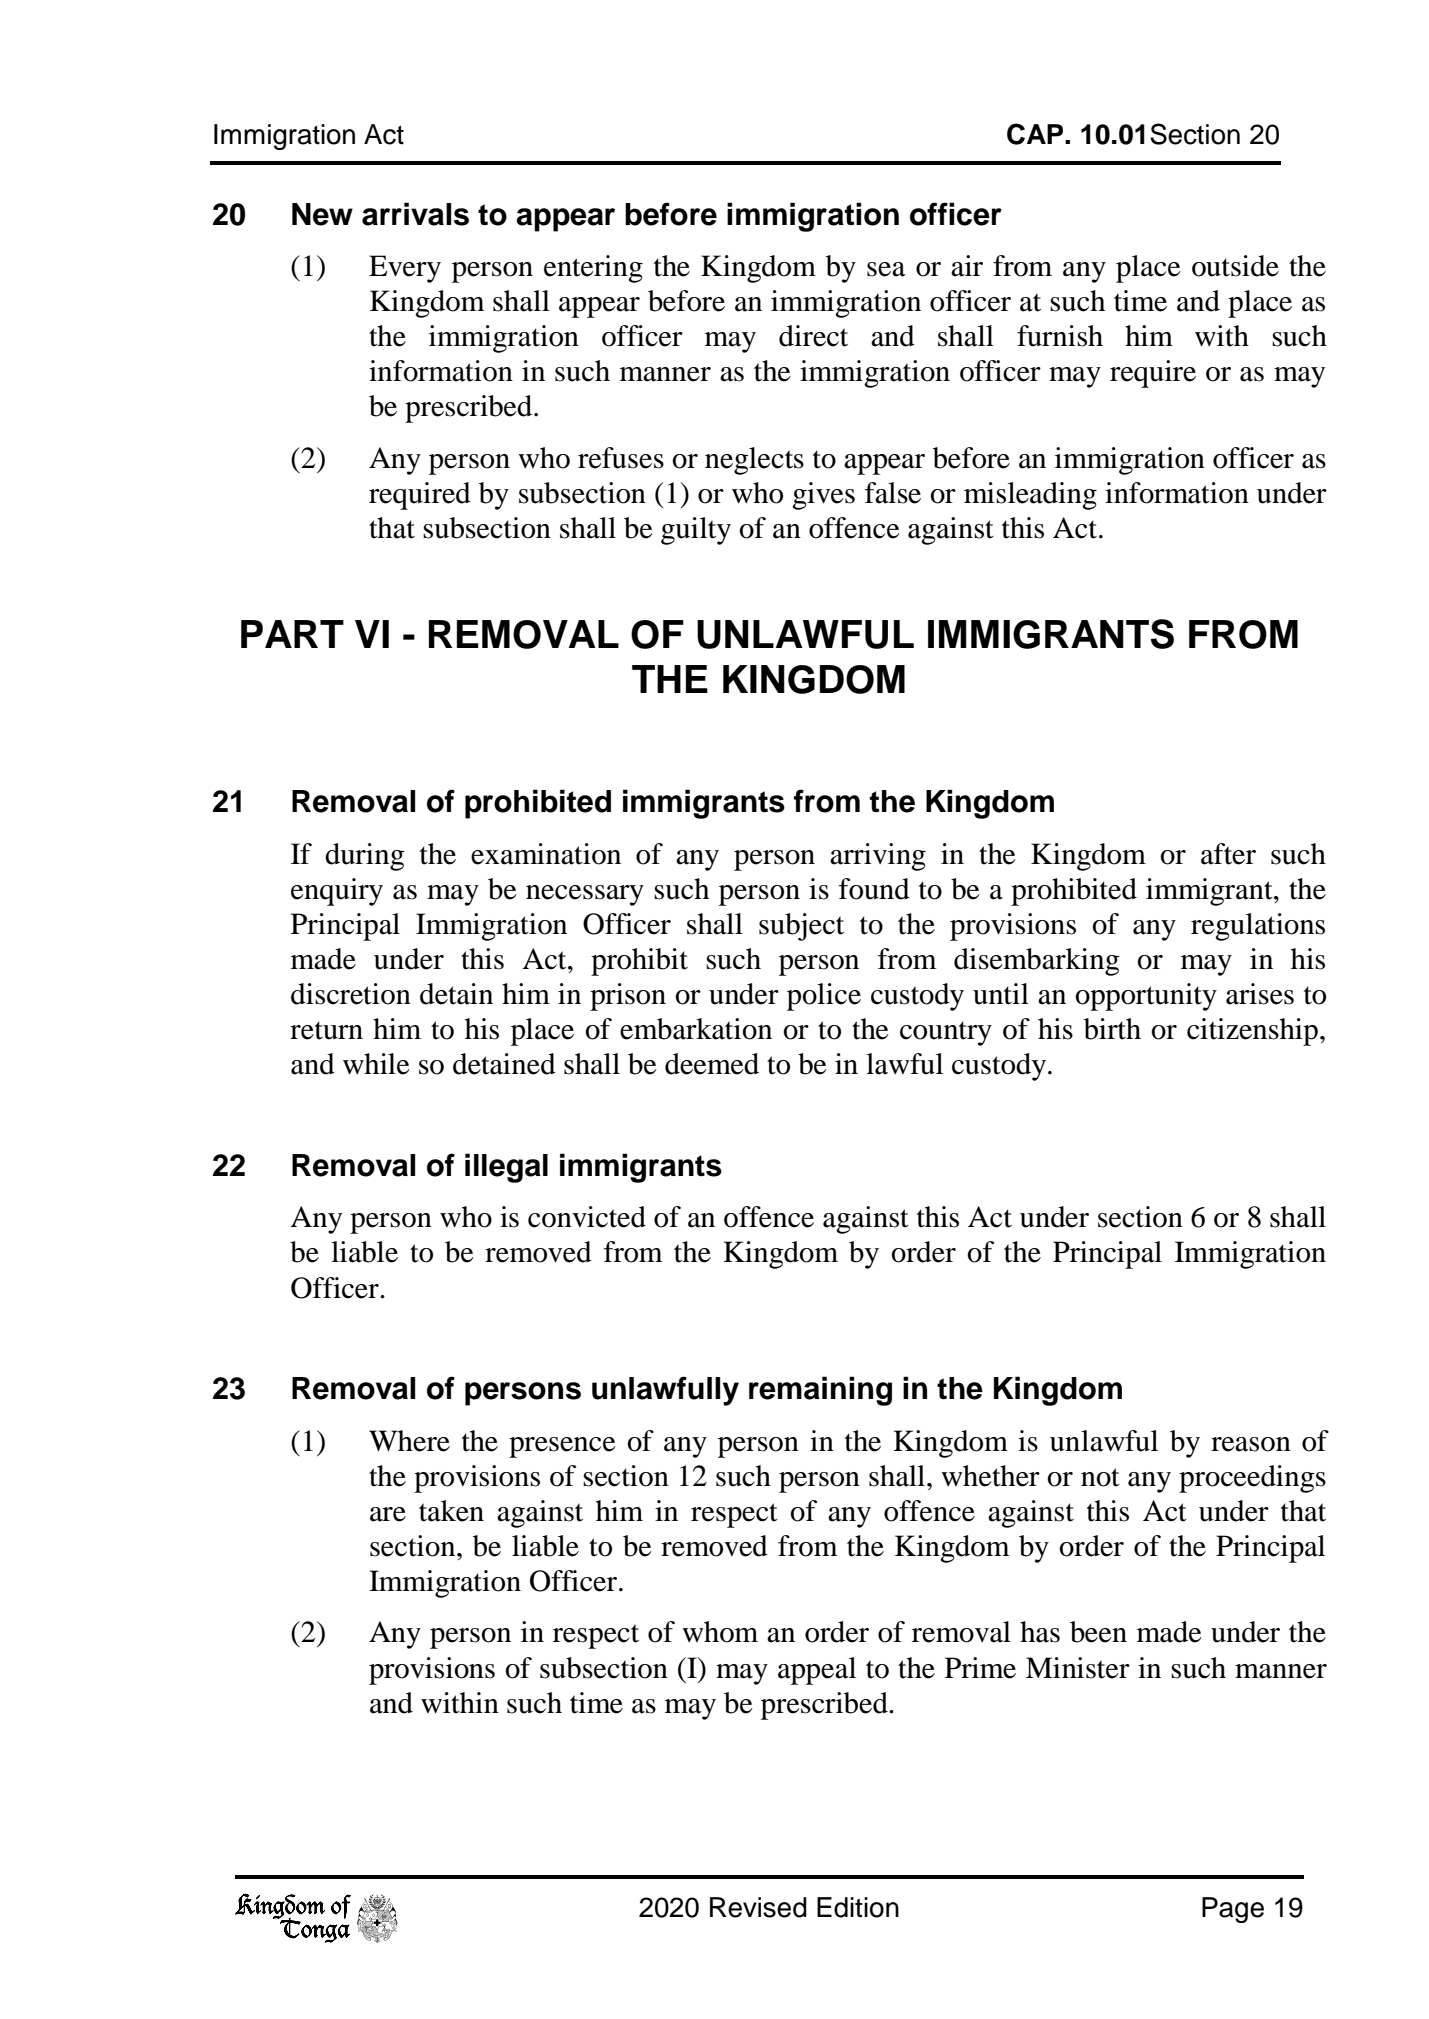 Image resolution: width=1429 pixels, height=2019 pixels. What do you see at coordinates (712, 1064) in the screenshot?
I see `deemed` at bounding box center [712, 1064].
